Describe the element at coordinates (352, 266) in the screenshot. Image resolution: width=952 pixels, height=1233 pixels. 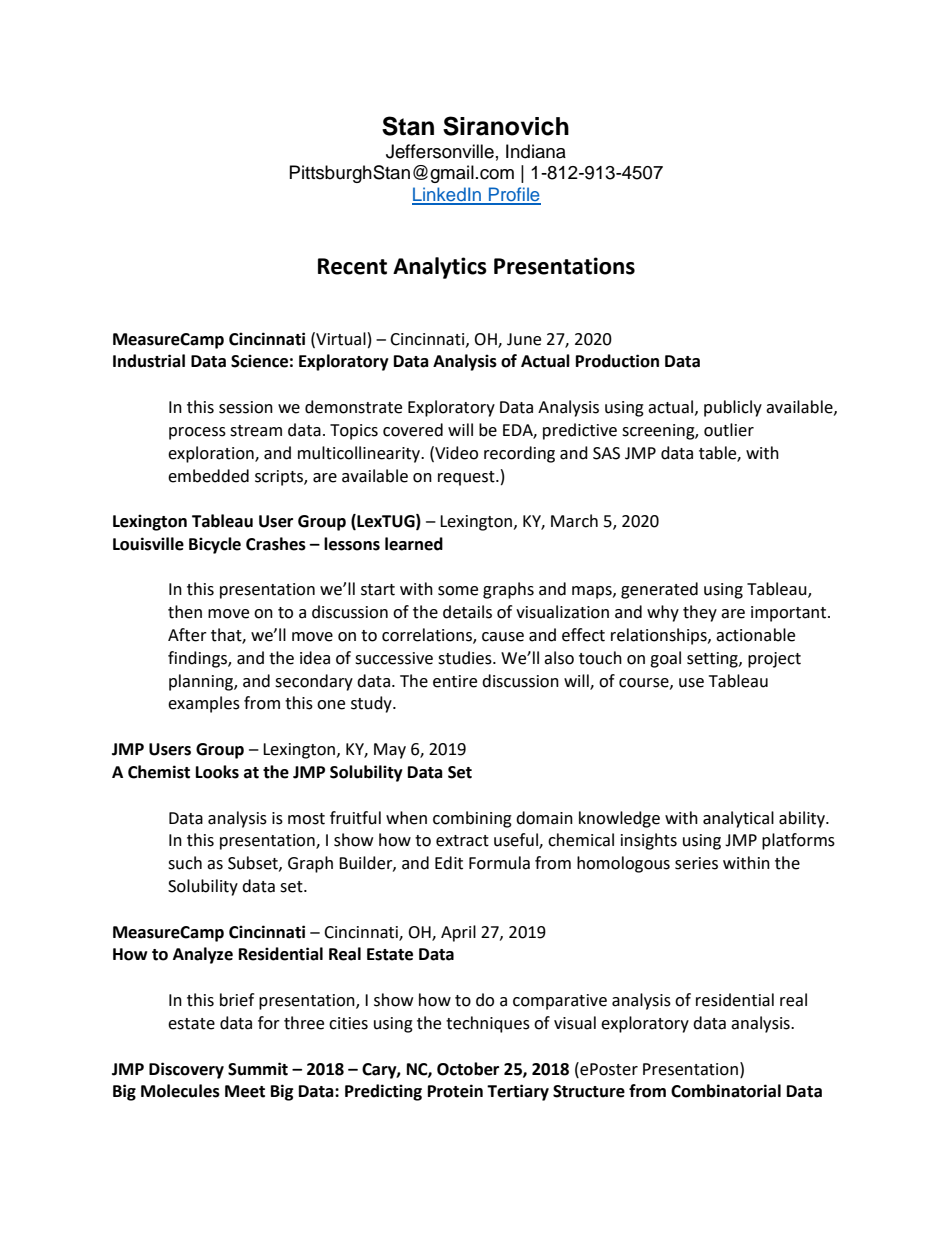
I see `Recent` at that location.
